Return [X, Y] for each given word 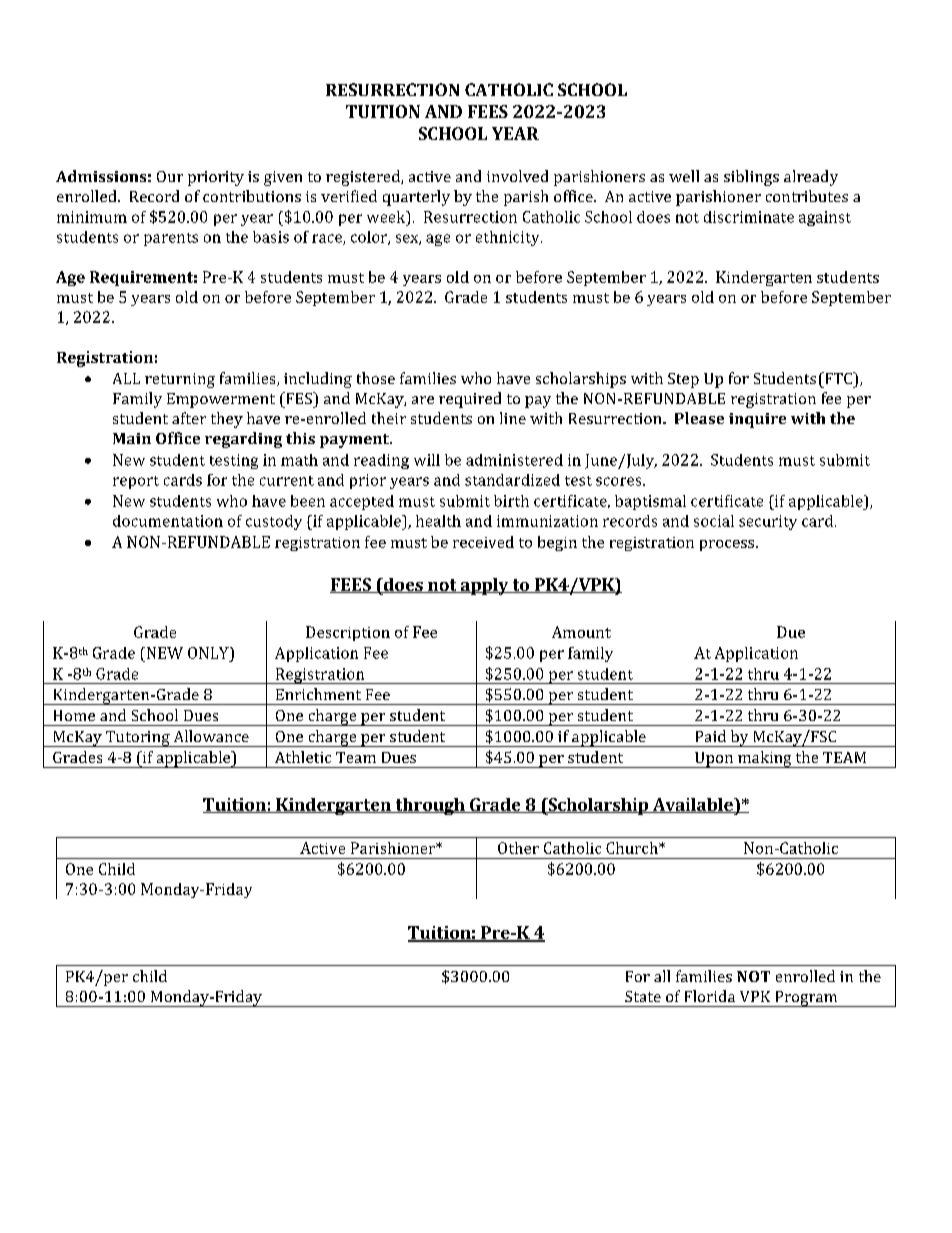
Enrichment [318, 694]
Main [132, 438]
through [430, 806]
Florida [710, 996]
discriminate [749, 217]
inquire [757, 420]
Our [170, 176]
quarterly [416, 198]
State [643, 996]
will [427, 460]
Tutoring [137, 739]
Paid [711, 736]
